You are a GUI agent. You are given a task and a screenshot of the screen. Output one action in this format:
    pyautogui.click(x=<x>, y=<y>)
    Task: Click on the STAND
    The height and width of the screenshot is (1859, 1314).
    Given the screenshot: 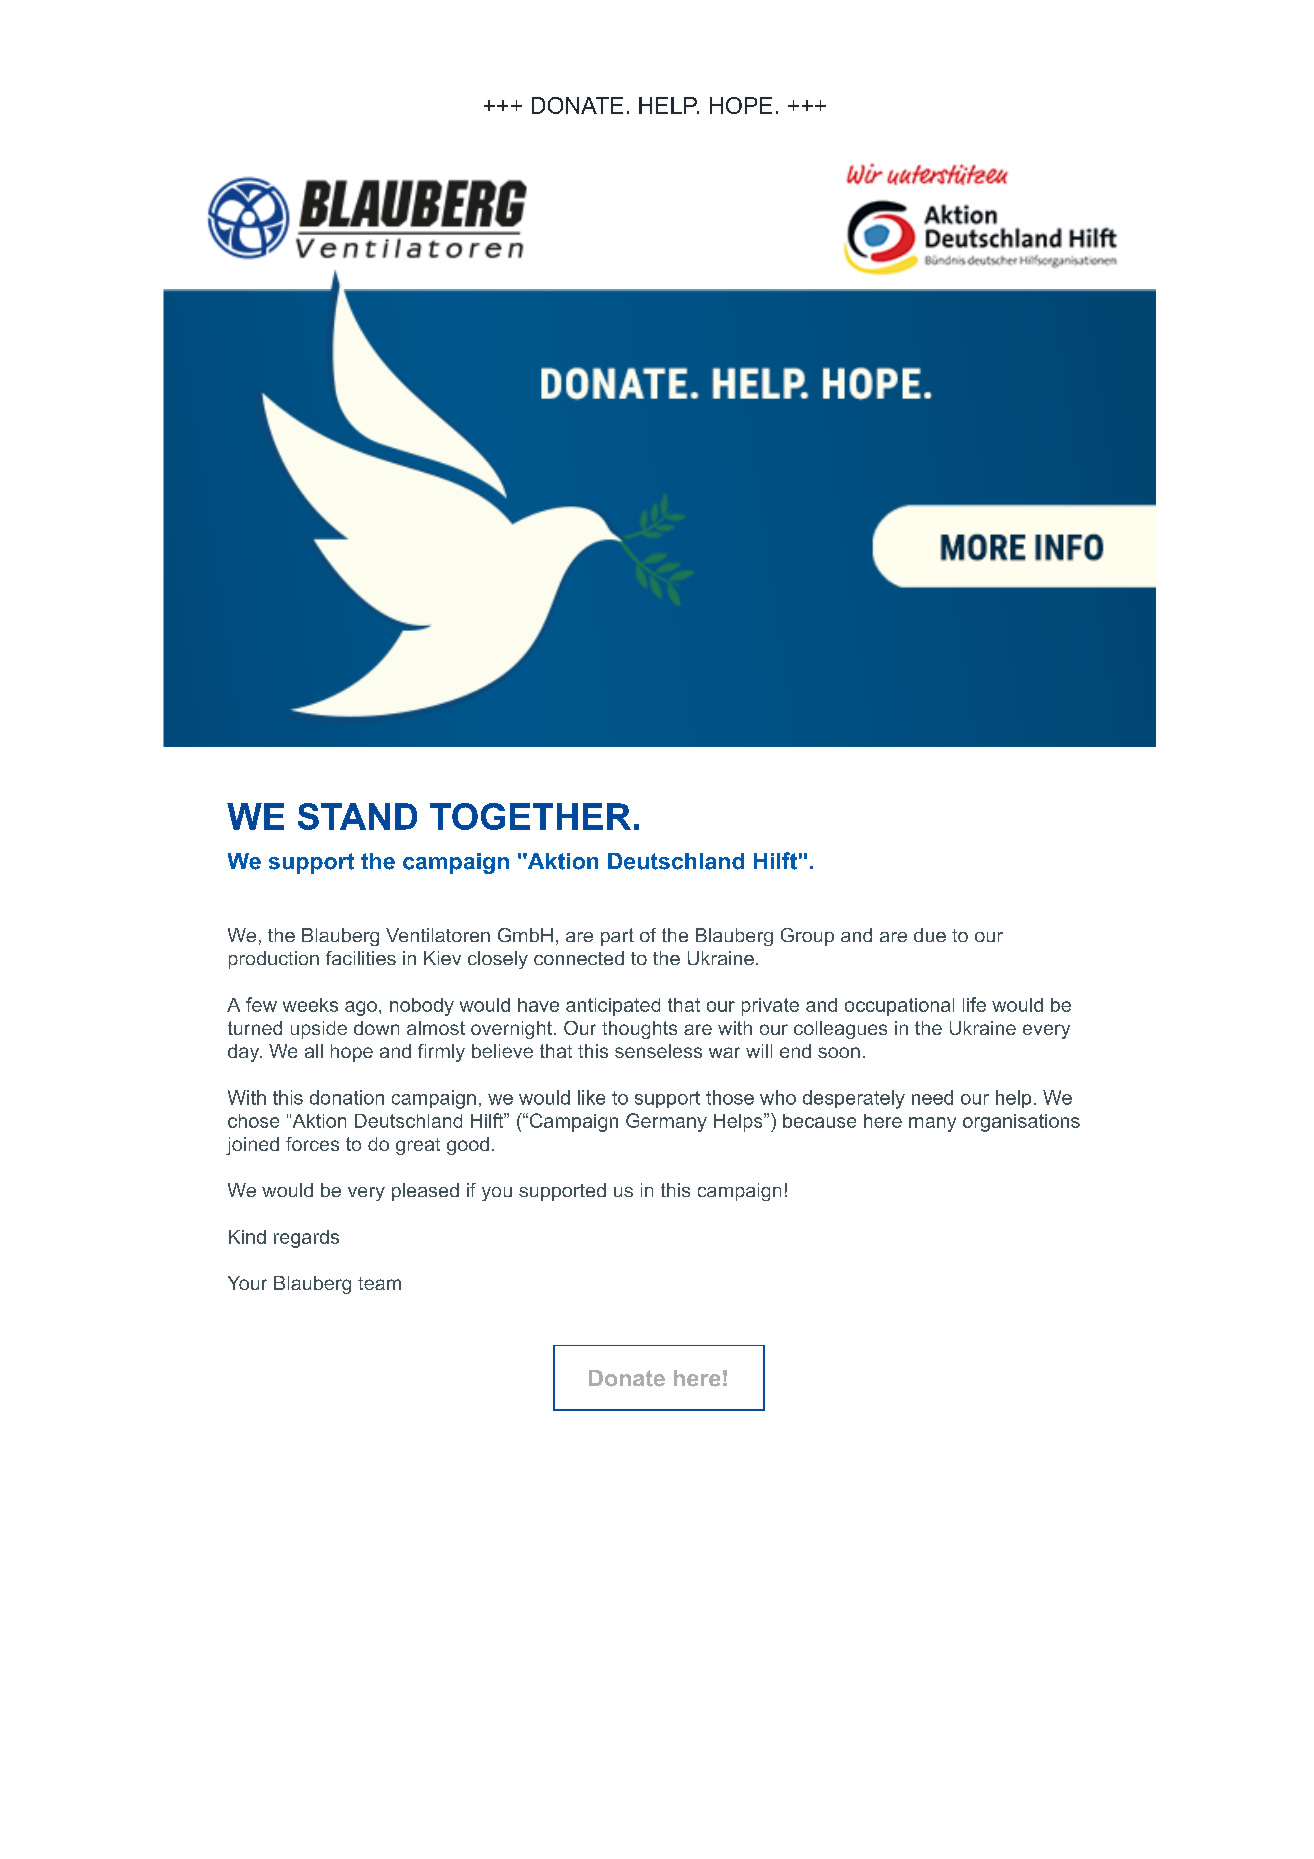 What is the action you would take?
    pyautogui.click(x=357, y=816)
